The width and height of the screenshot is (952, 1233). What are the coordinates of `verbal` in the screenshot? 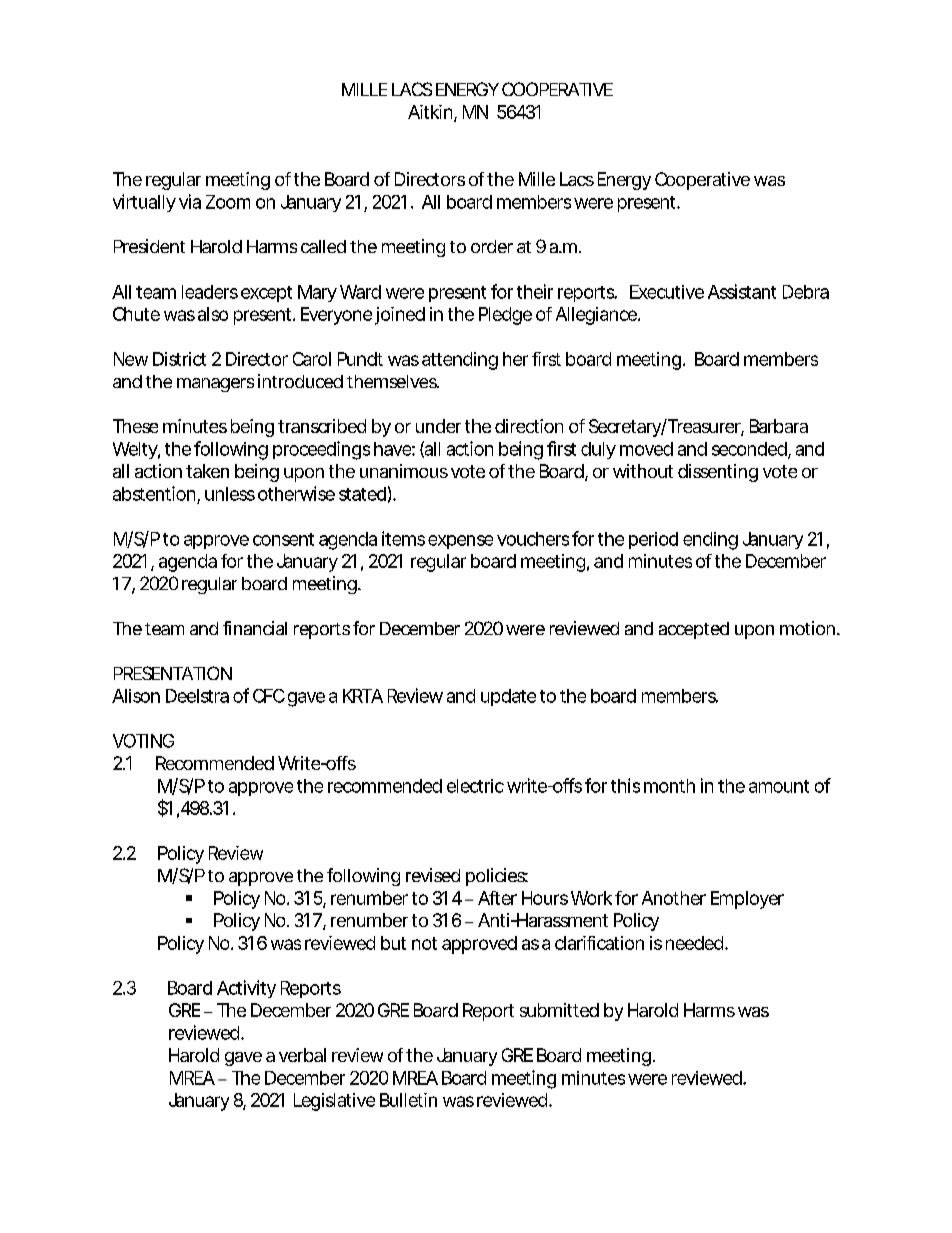 It's located at (302, 1055).
